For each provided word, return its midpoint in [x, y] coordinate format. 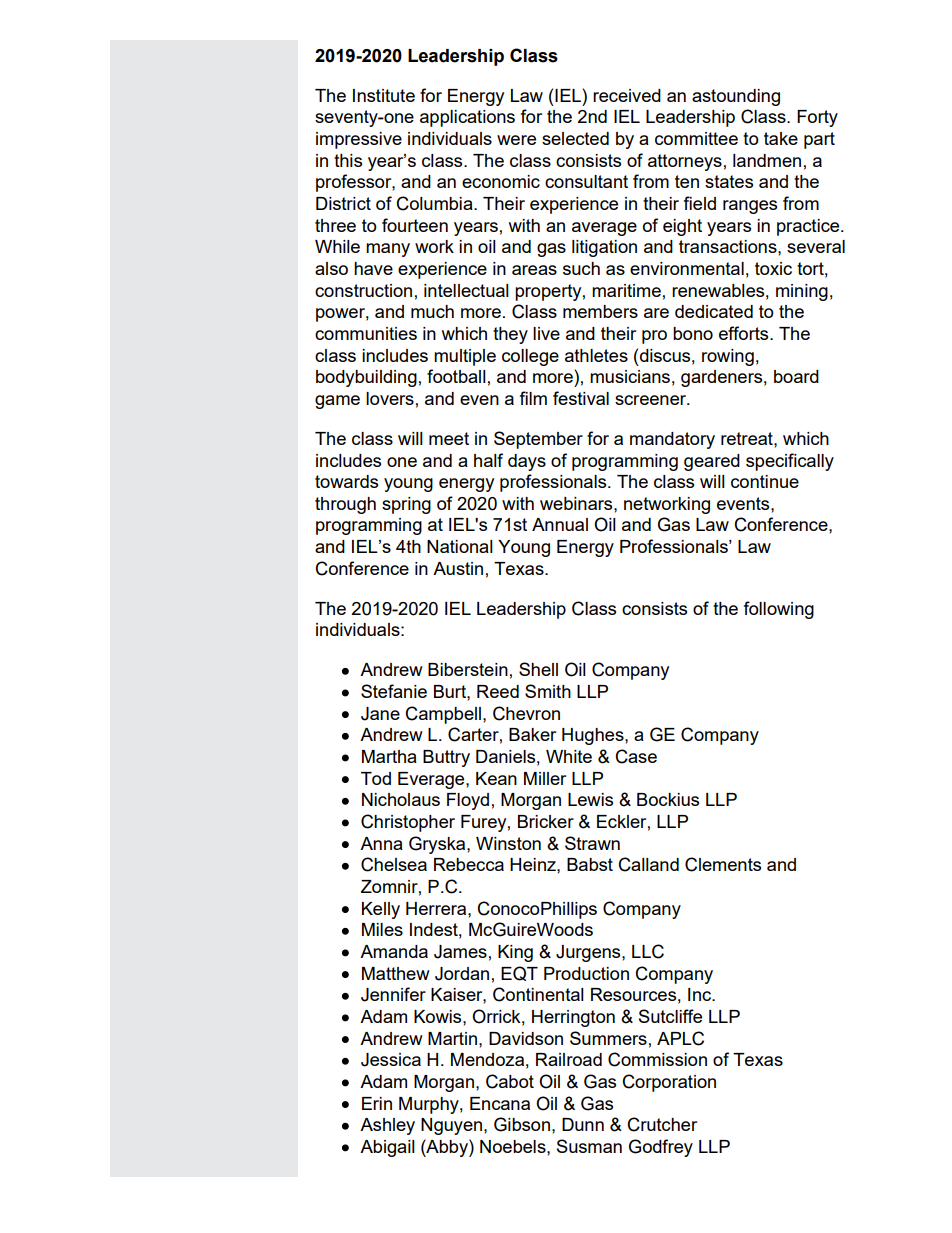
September [538, 440]
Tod [376, 778]
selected [575, 138]
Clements [723, 864]
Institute [384, 95]
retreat [748, 438]
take [781, 138]
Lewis [590, 799]
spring [406, 505]
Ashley [387, 1126]
